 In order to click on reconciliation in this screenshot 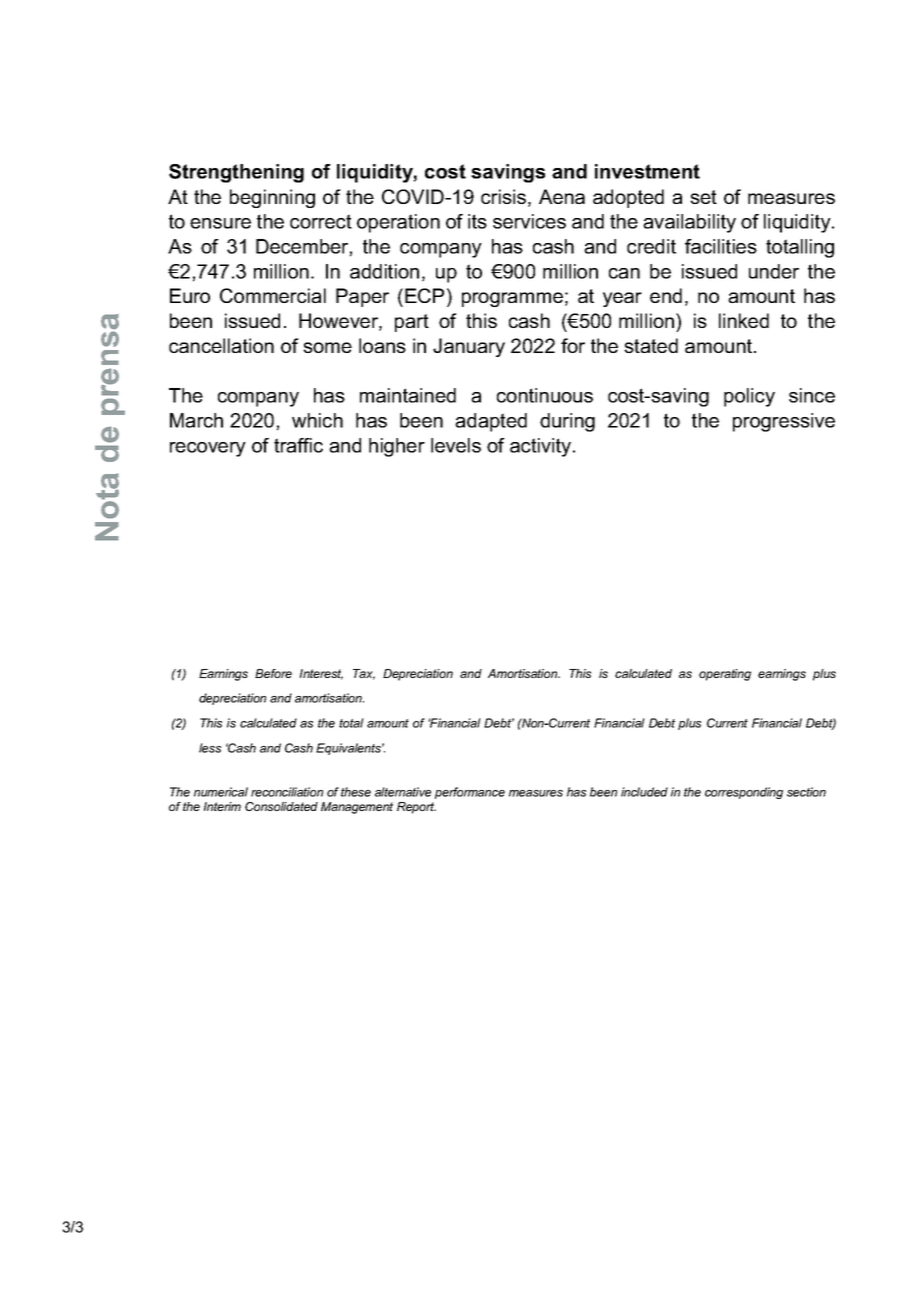, I will do `click(287, 792)`.
